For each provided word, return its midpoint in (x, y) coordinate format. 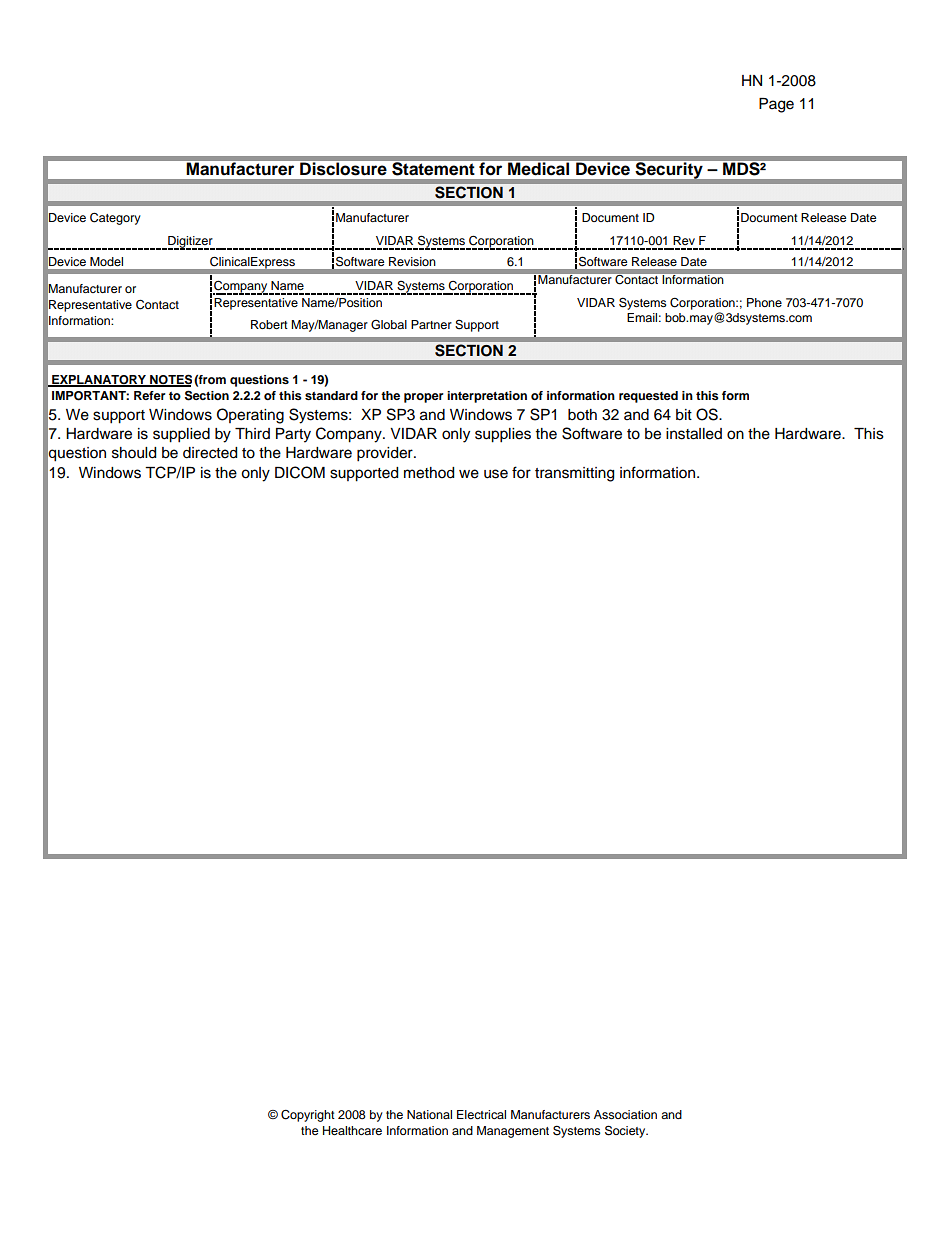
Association (625, 1114)
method (429, 473)
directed (210, 453)
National (429, 1114)
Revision (412, 261)
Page (776, 105)
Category (115, 218)
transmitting (574, 474)
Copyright (308, 1116)
